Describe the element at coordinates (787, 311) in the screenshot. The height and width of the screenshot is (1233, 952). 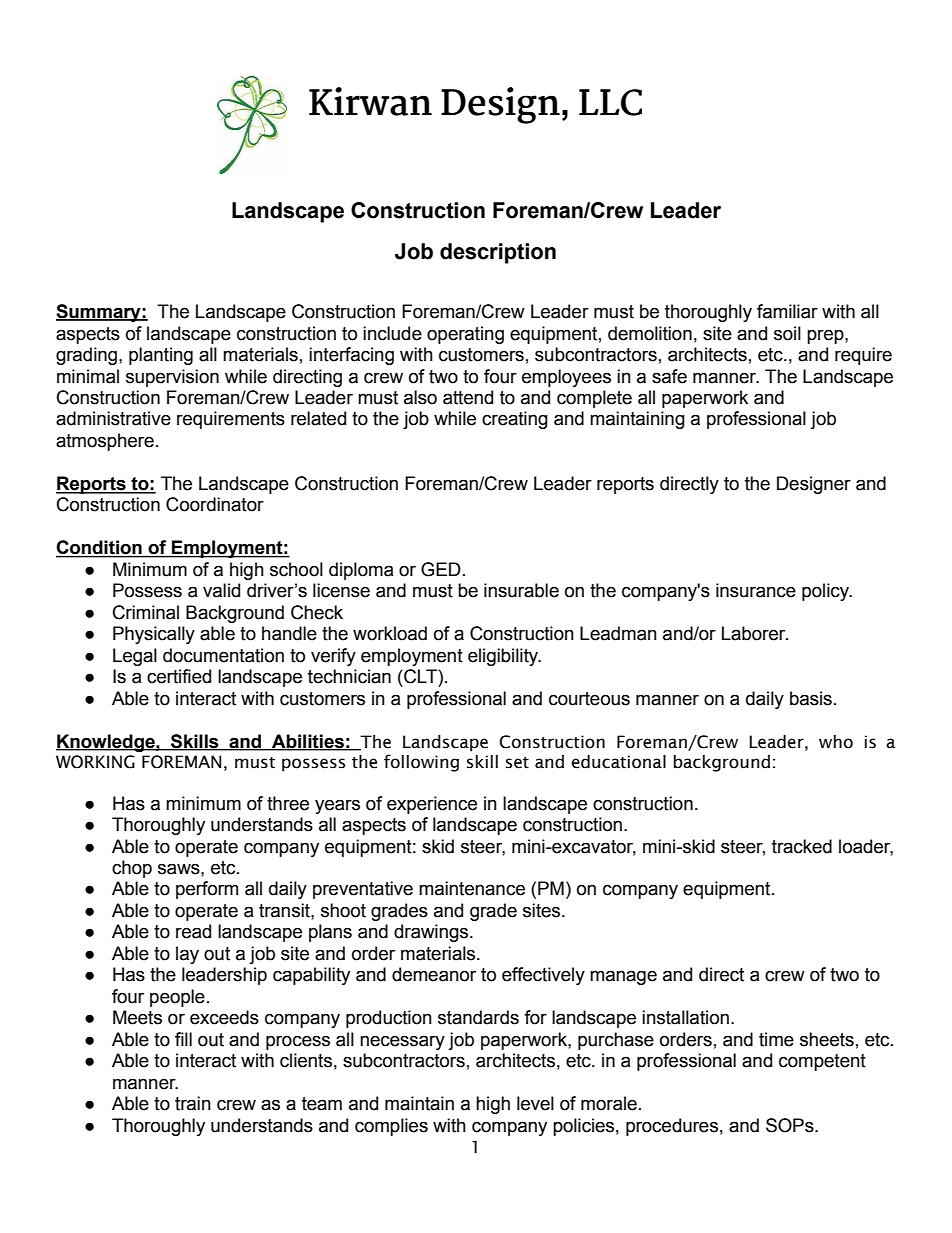
I see `familiar` at that location.
